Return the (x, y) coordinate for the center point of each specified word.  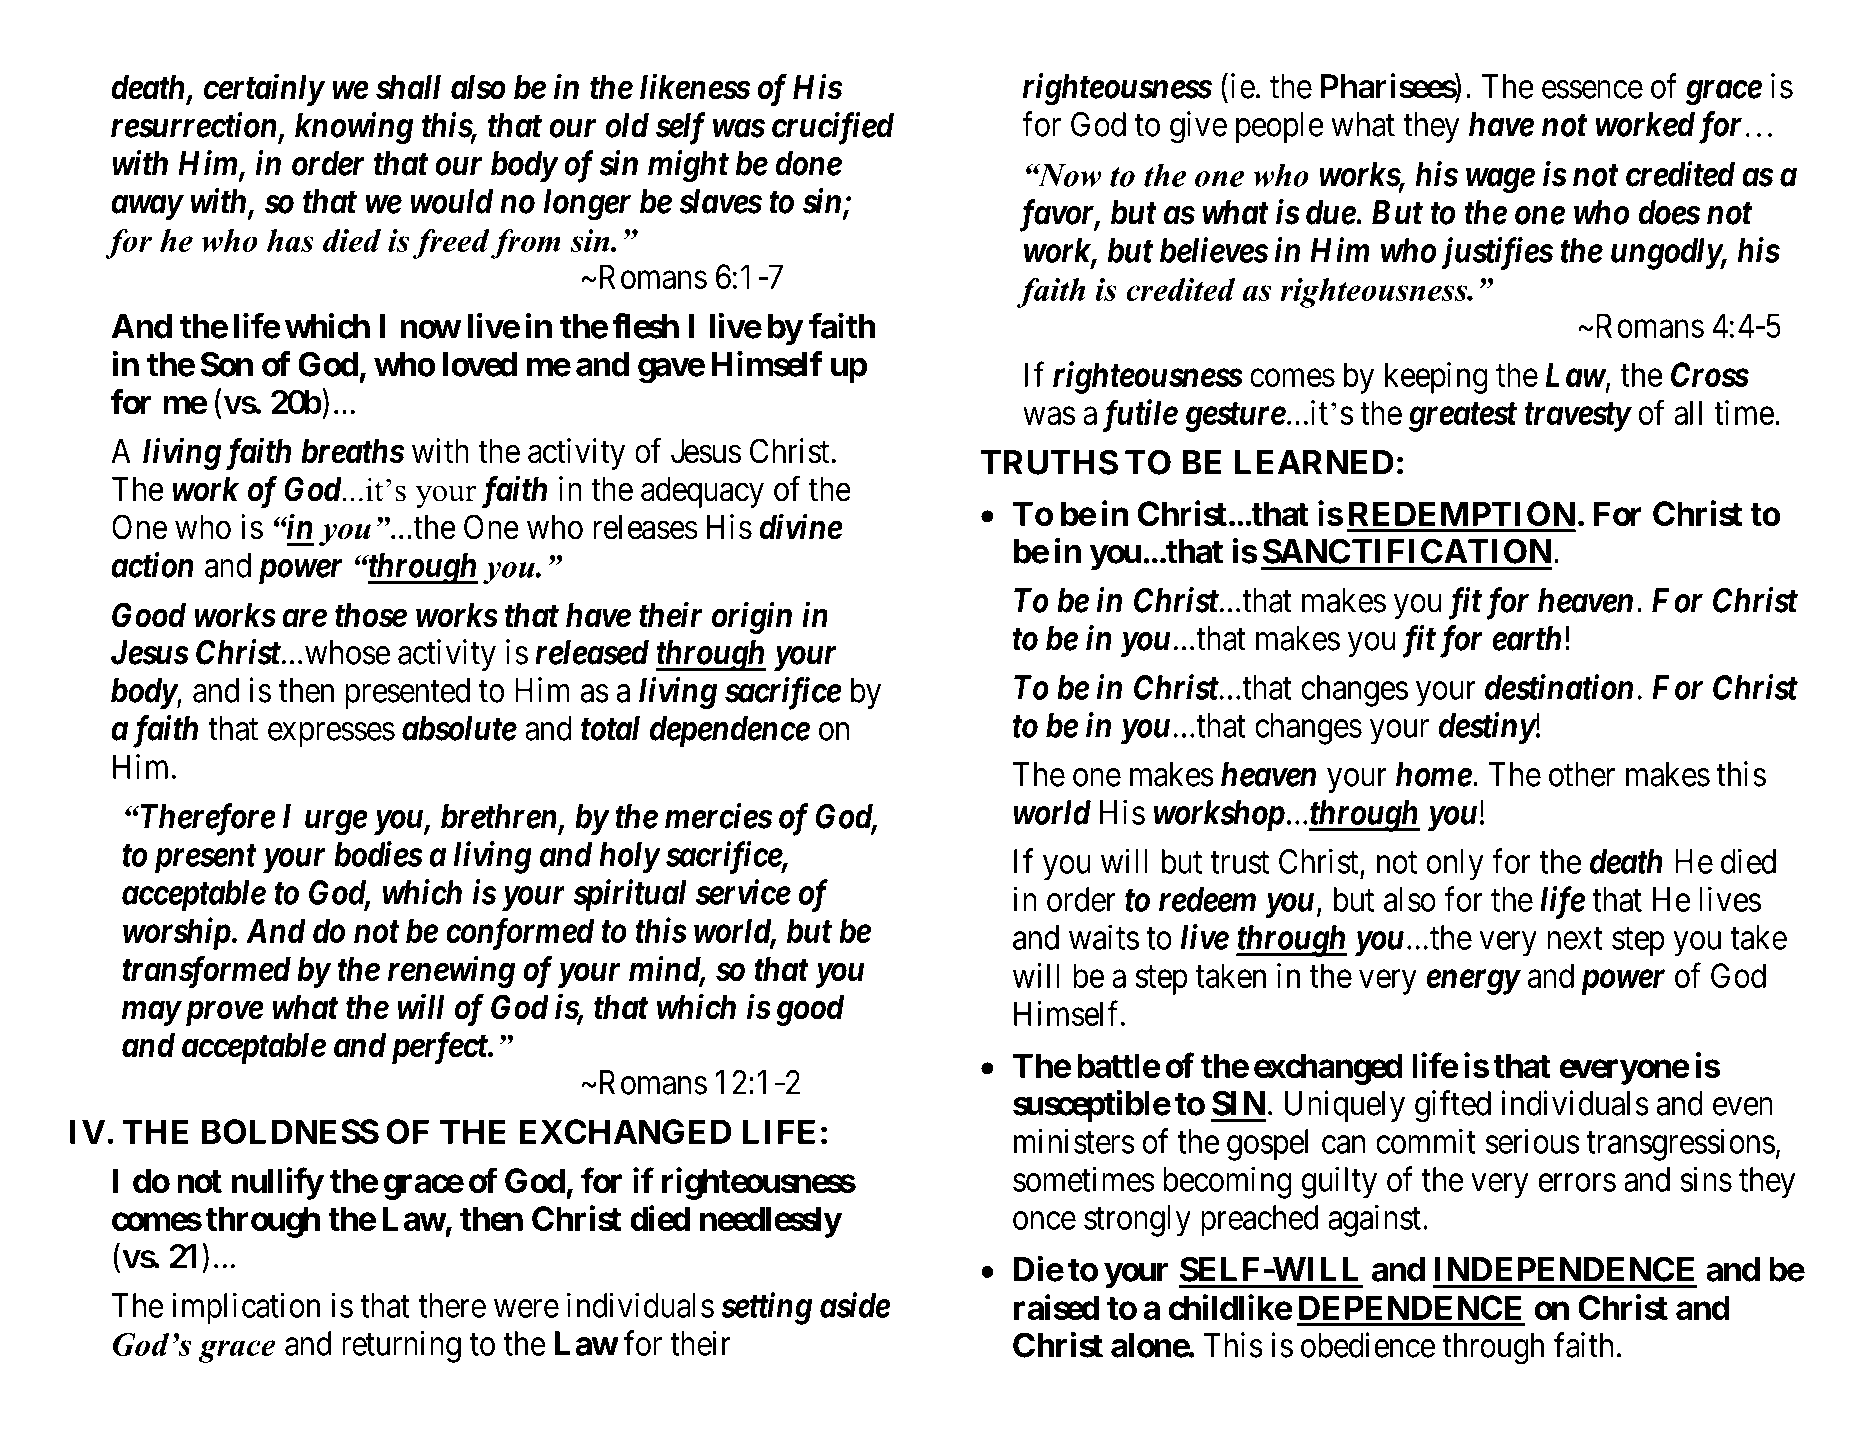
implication (246, 1308)
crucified (833, 128)
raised (1056, 1307)
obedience (1368, 1345)
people (1280, 127)
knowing (354, 128)
